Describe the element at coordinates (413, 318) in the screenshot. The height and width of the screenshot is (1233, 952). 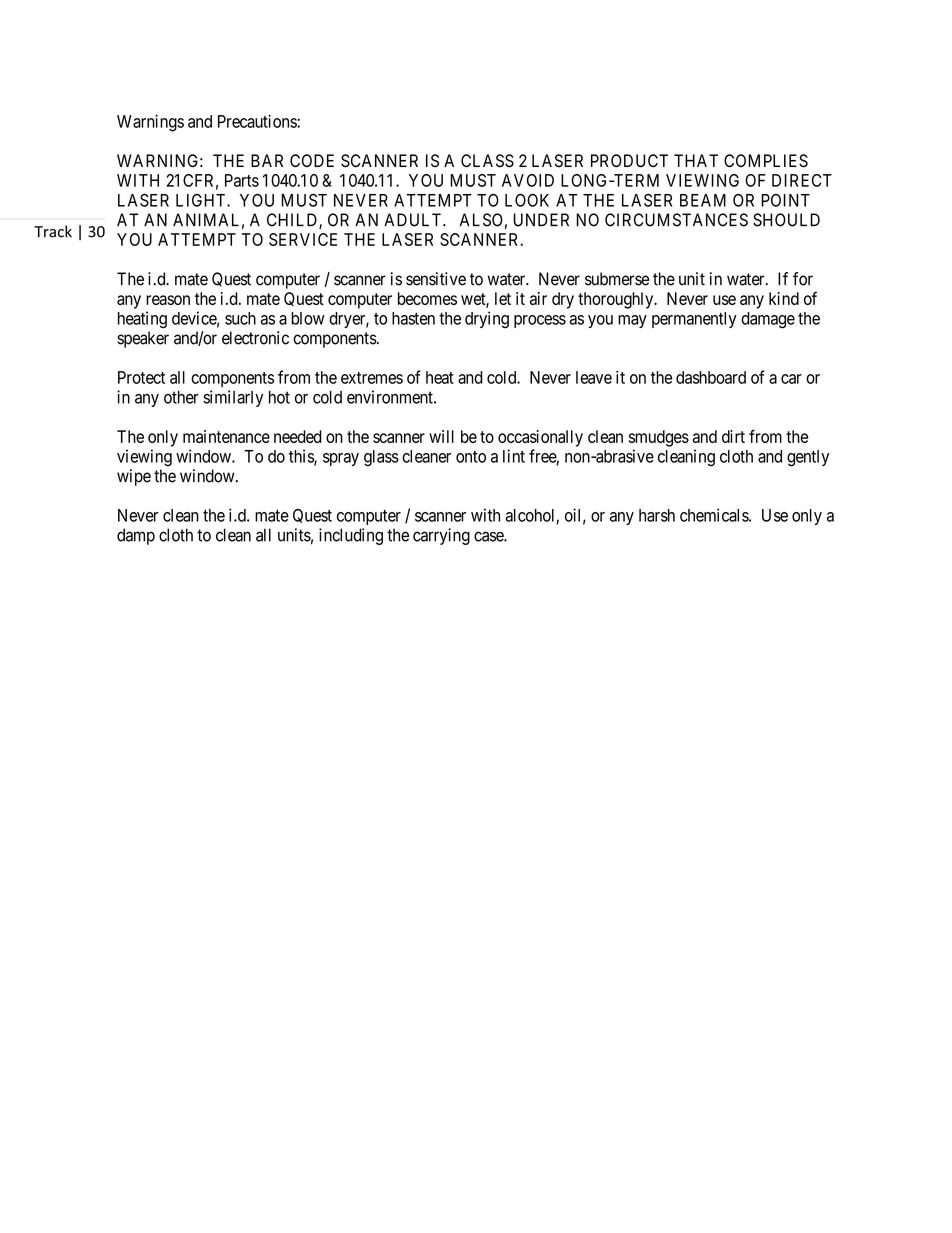
I see `hasten` at that location.
